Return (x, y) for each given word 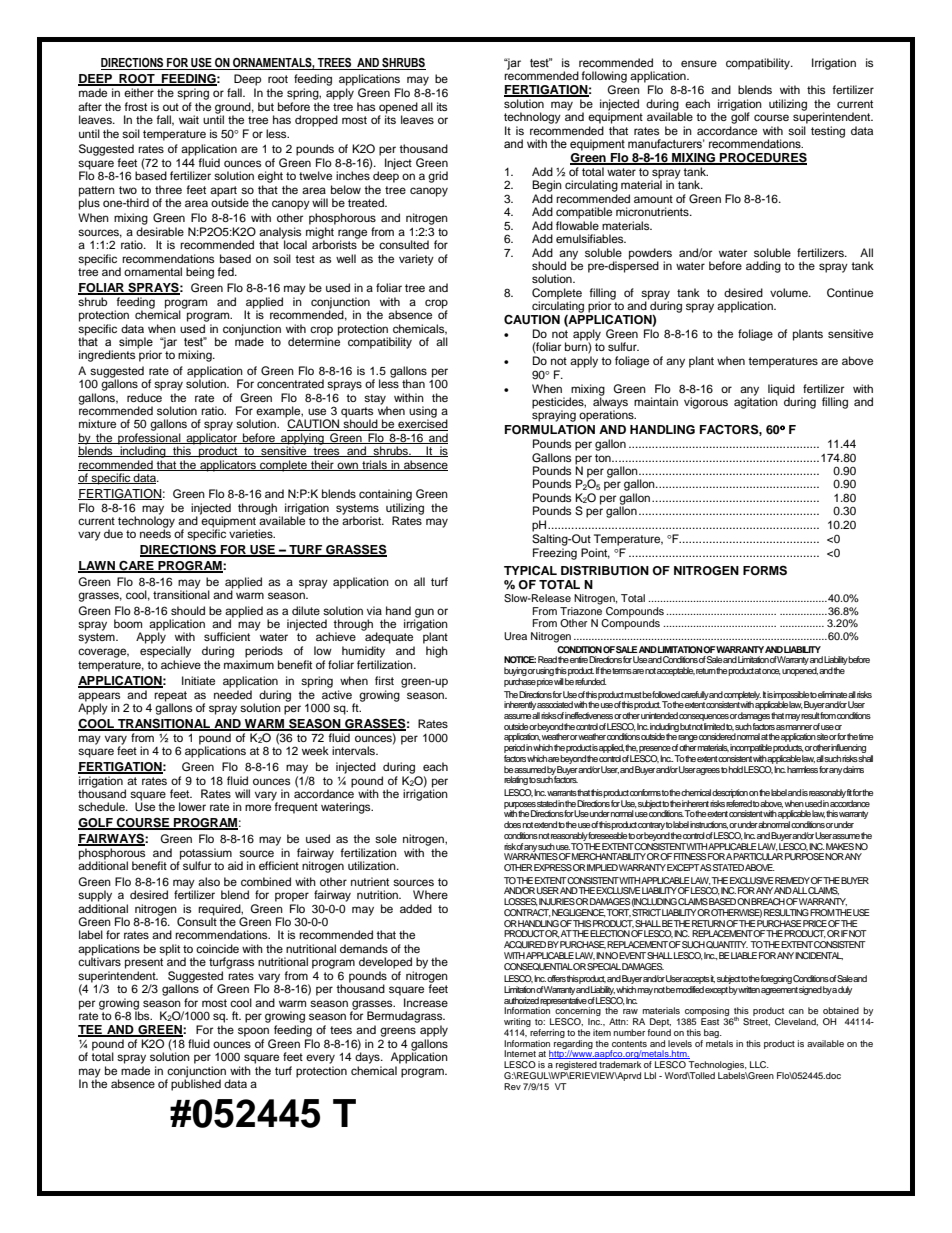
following (604, 77)
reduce (144, 397)
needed (233, 694)
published (196, 1084)
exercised (422, 424)
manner (799, 727)
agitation (756, 402)
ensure (699, 63)
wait (189, 119)
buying (515, 673)
